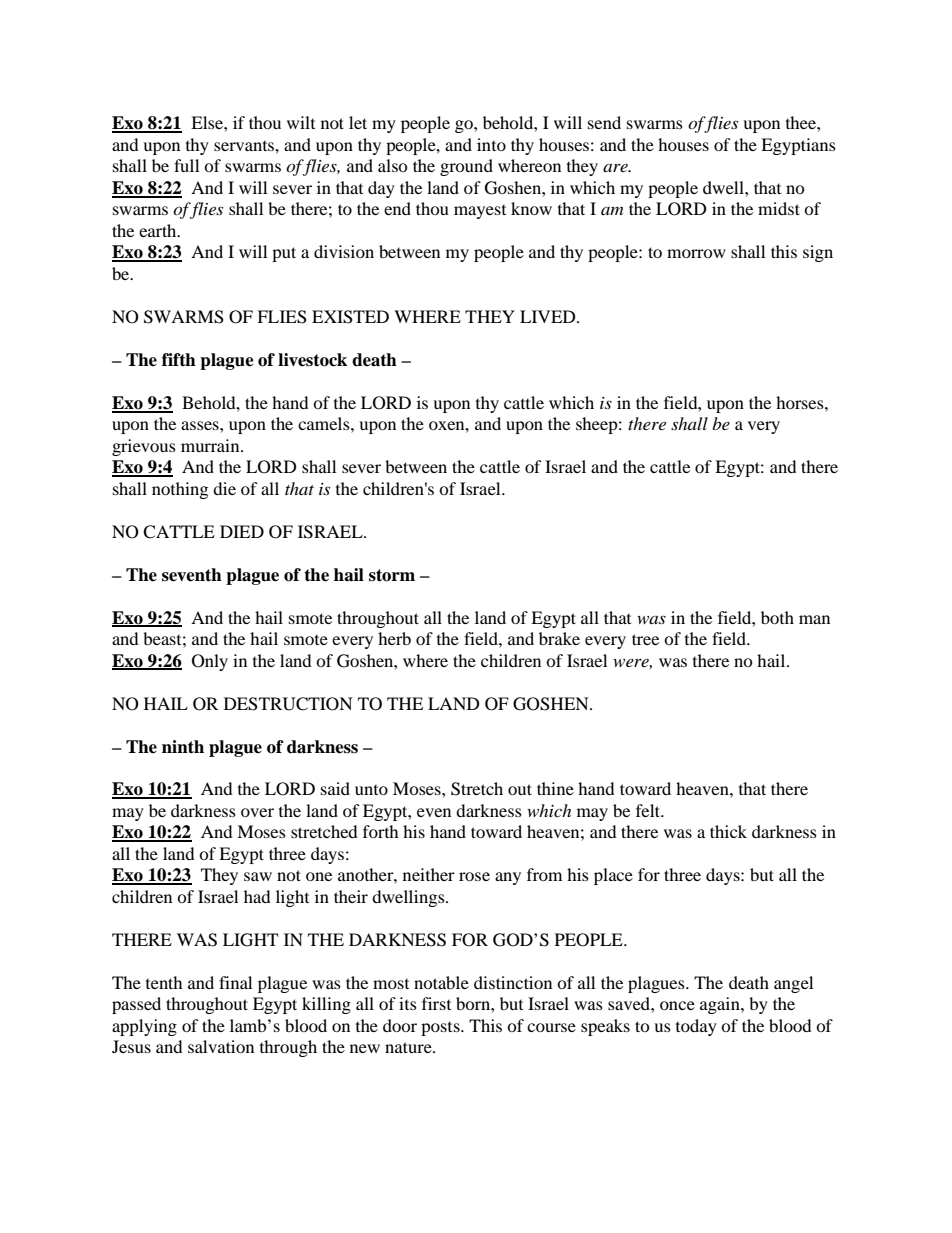 The height and width of the page is (1233, 952). Describe the element at coordinates (221, 1046) in the page. I see `salvation` at that location.
